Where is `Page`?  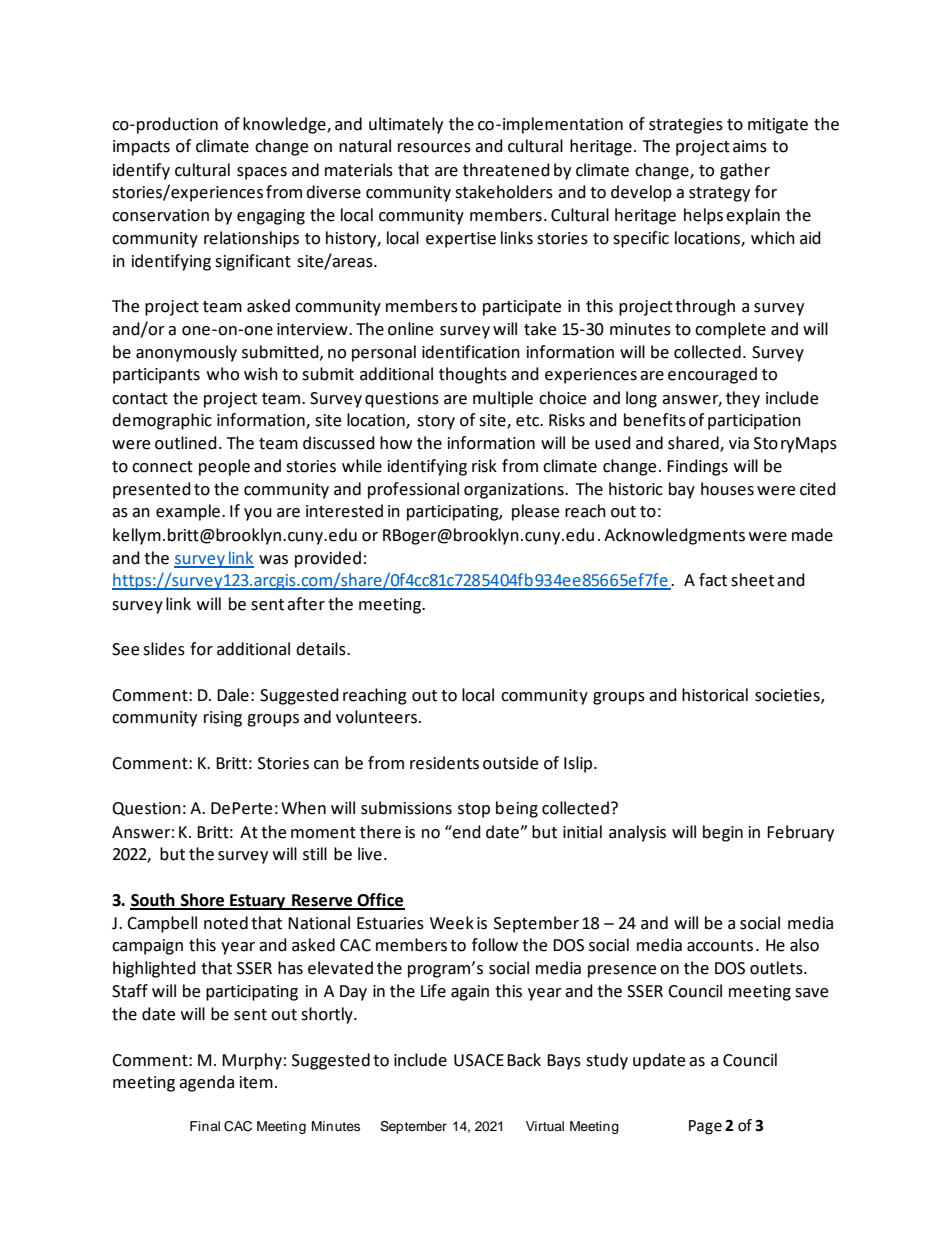
Page is located at coordinates (705, 1127).
